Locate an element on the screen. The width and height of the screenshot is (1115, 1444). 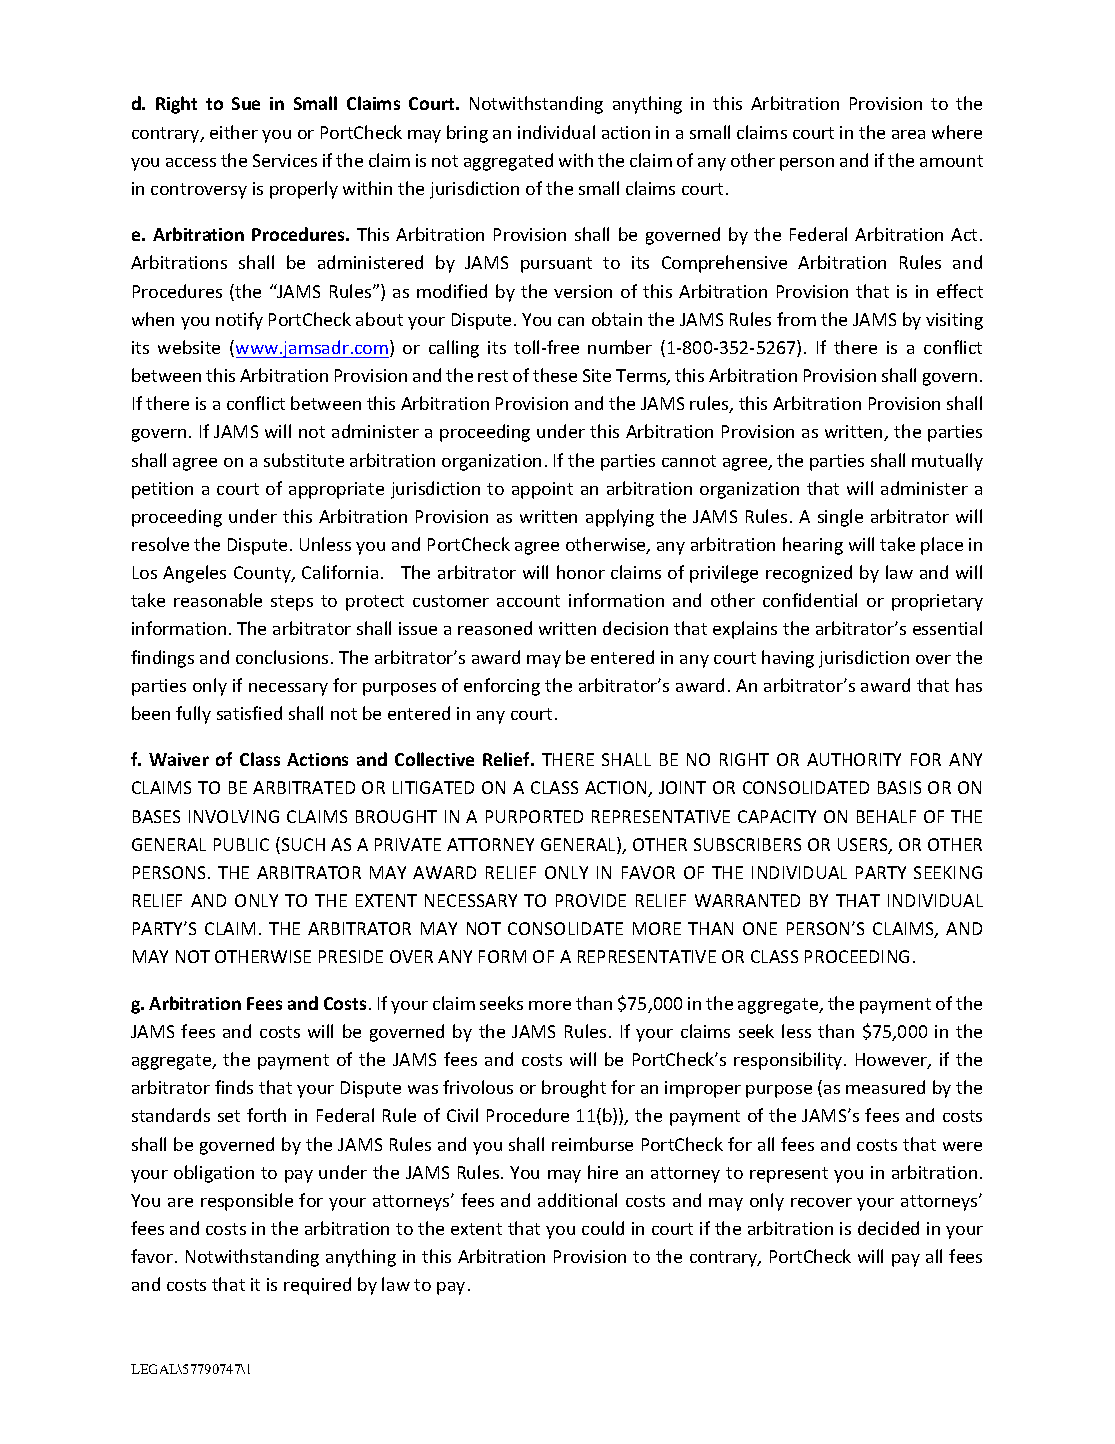
PUBLIC is located at coordinates (241, 844).
